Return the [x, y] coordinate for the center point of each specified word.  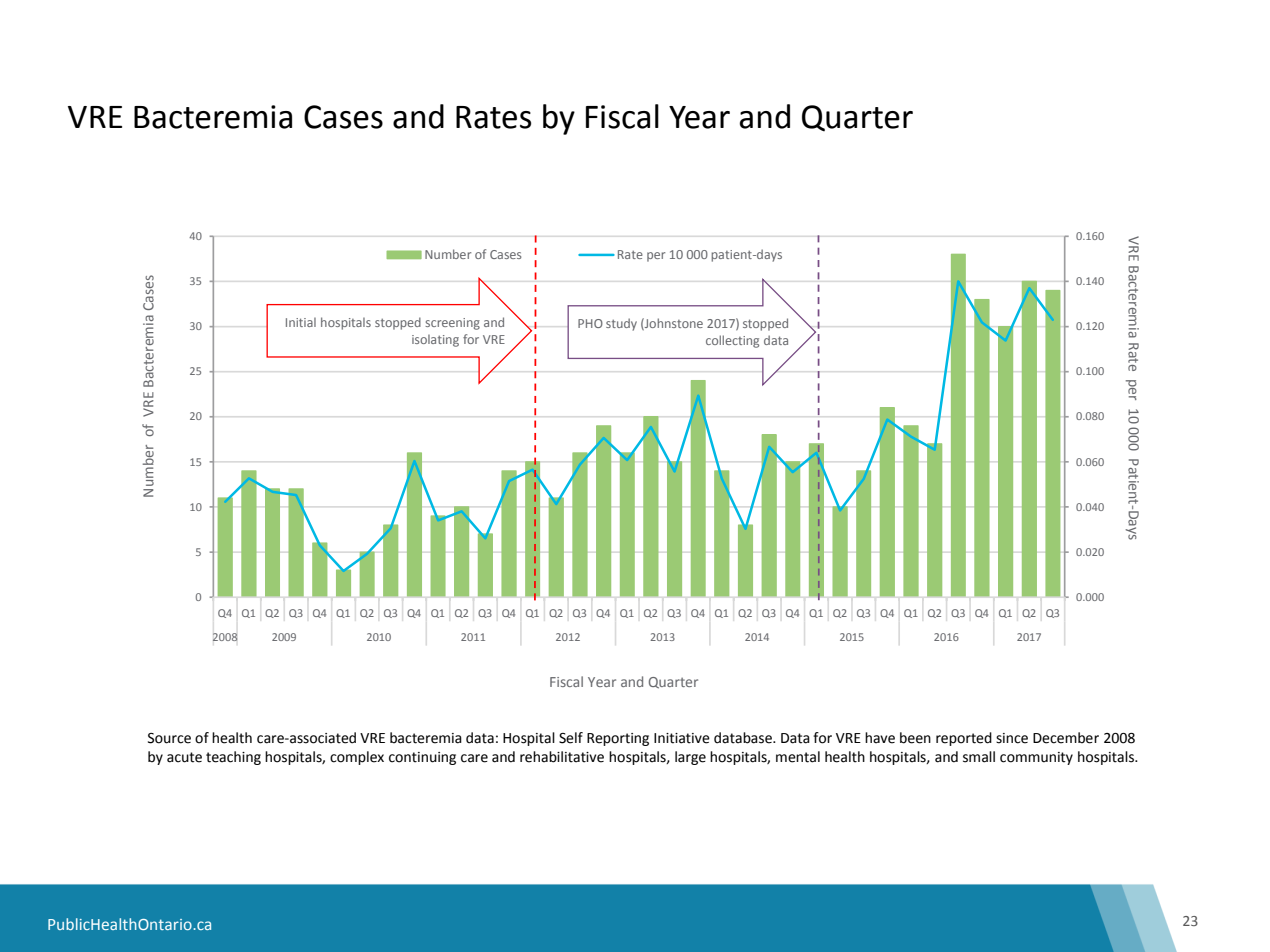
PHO [590, 323]
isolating [435, 341]
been [915, 738]
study [621, 324]
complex [357, 758]
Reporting [618, 739]
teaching [233, 758]
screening [452, 324]
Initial [301, 322]
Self [571, 738]
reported [964, 739]
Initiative [682, 738]
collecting [732, 341]
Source [169, 738]
